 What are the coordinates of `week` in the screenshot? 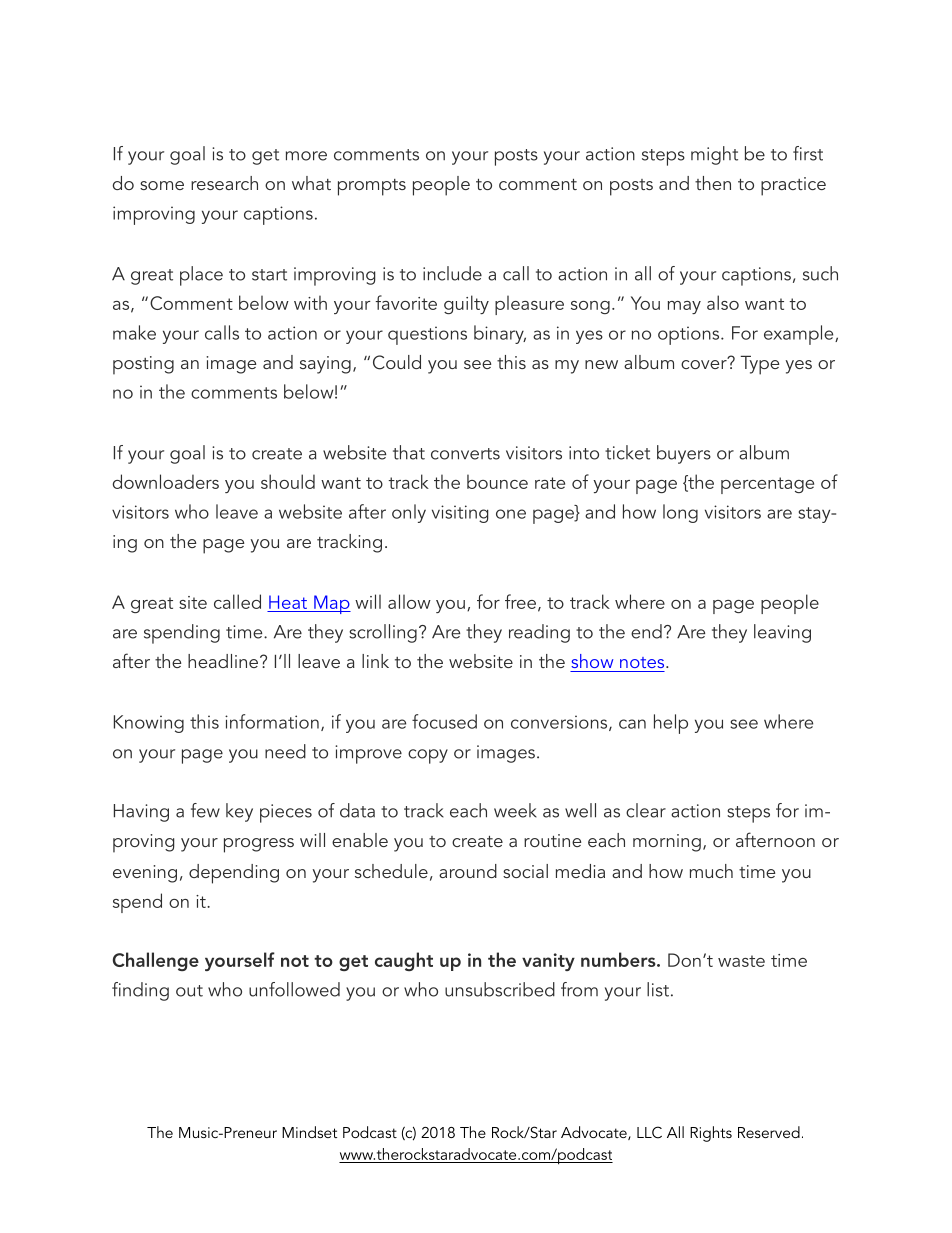 It's located at (515, 810).
